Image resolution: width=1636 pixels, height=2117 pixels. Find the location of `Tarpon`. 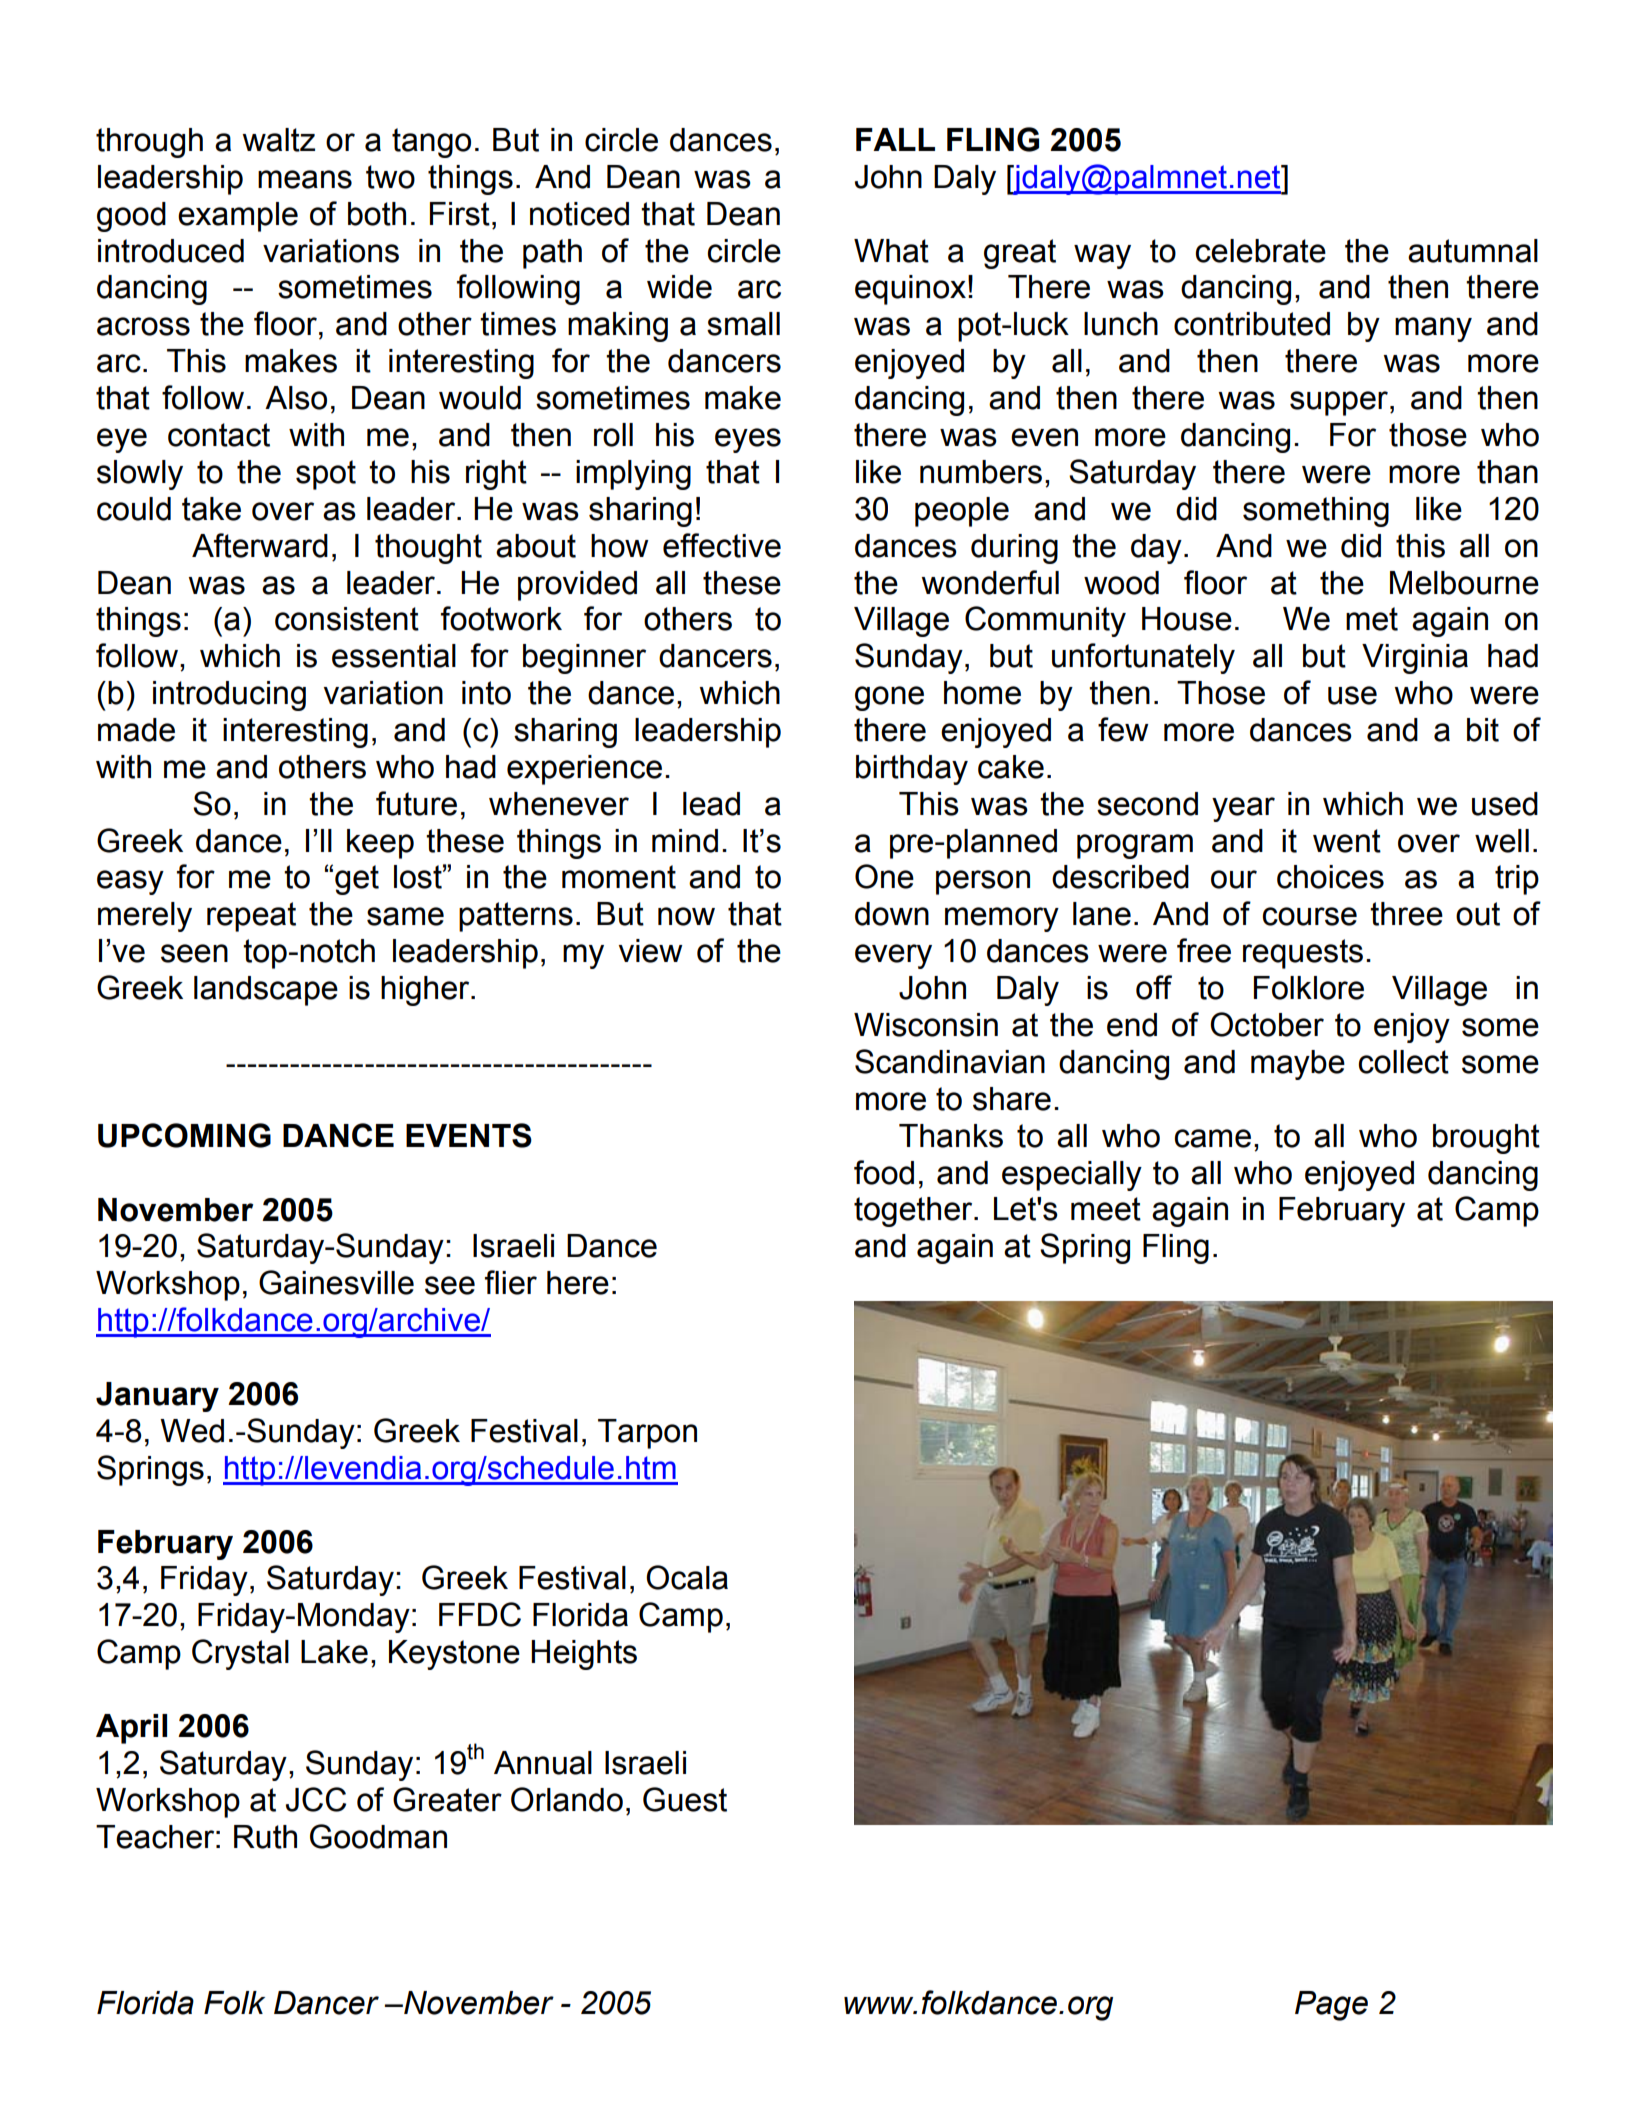

Tarpon is located at coordinates (647, 1434).
